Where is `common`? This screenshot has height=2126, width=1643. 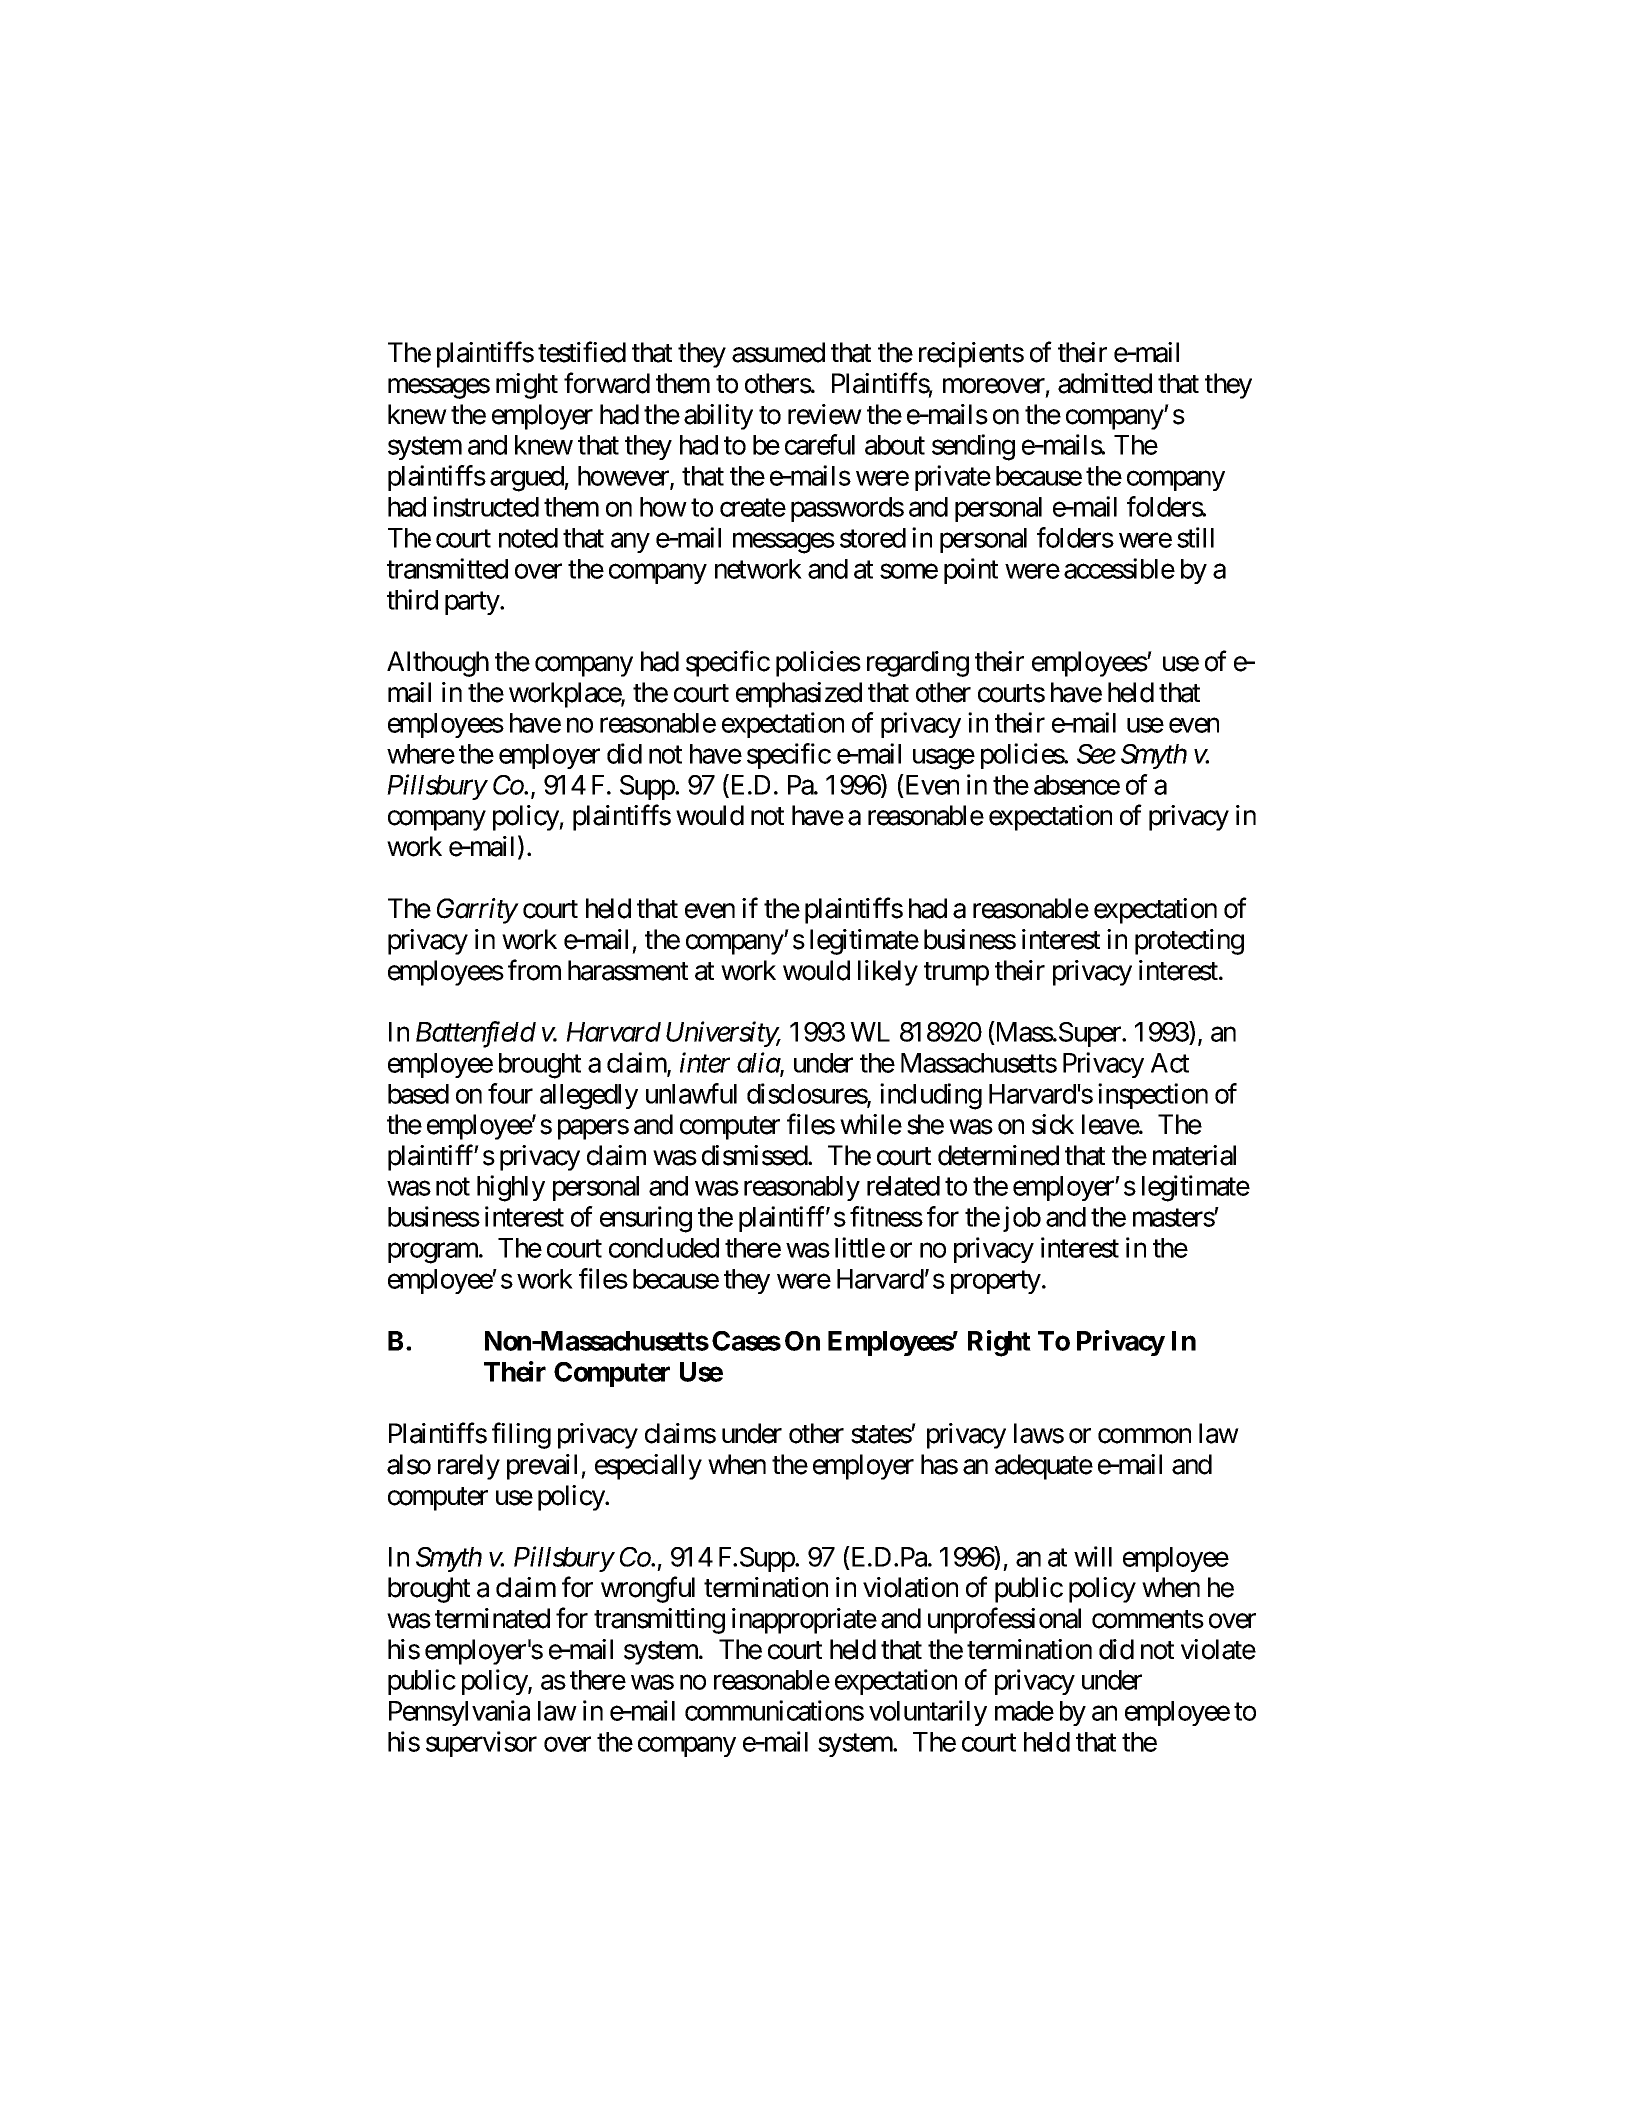
common is located at coordinates (1144, 1436).
